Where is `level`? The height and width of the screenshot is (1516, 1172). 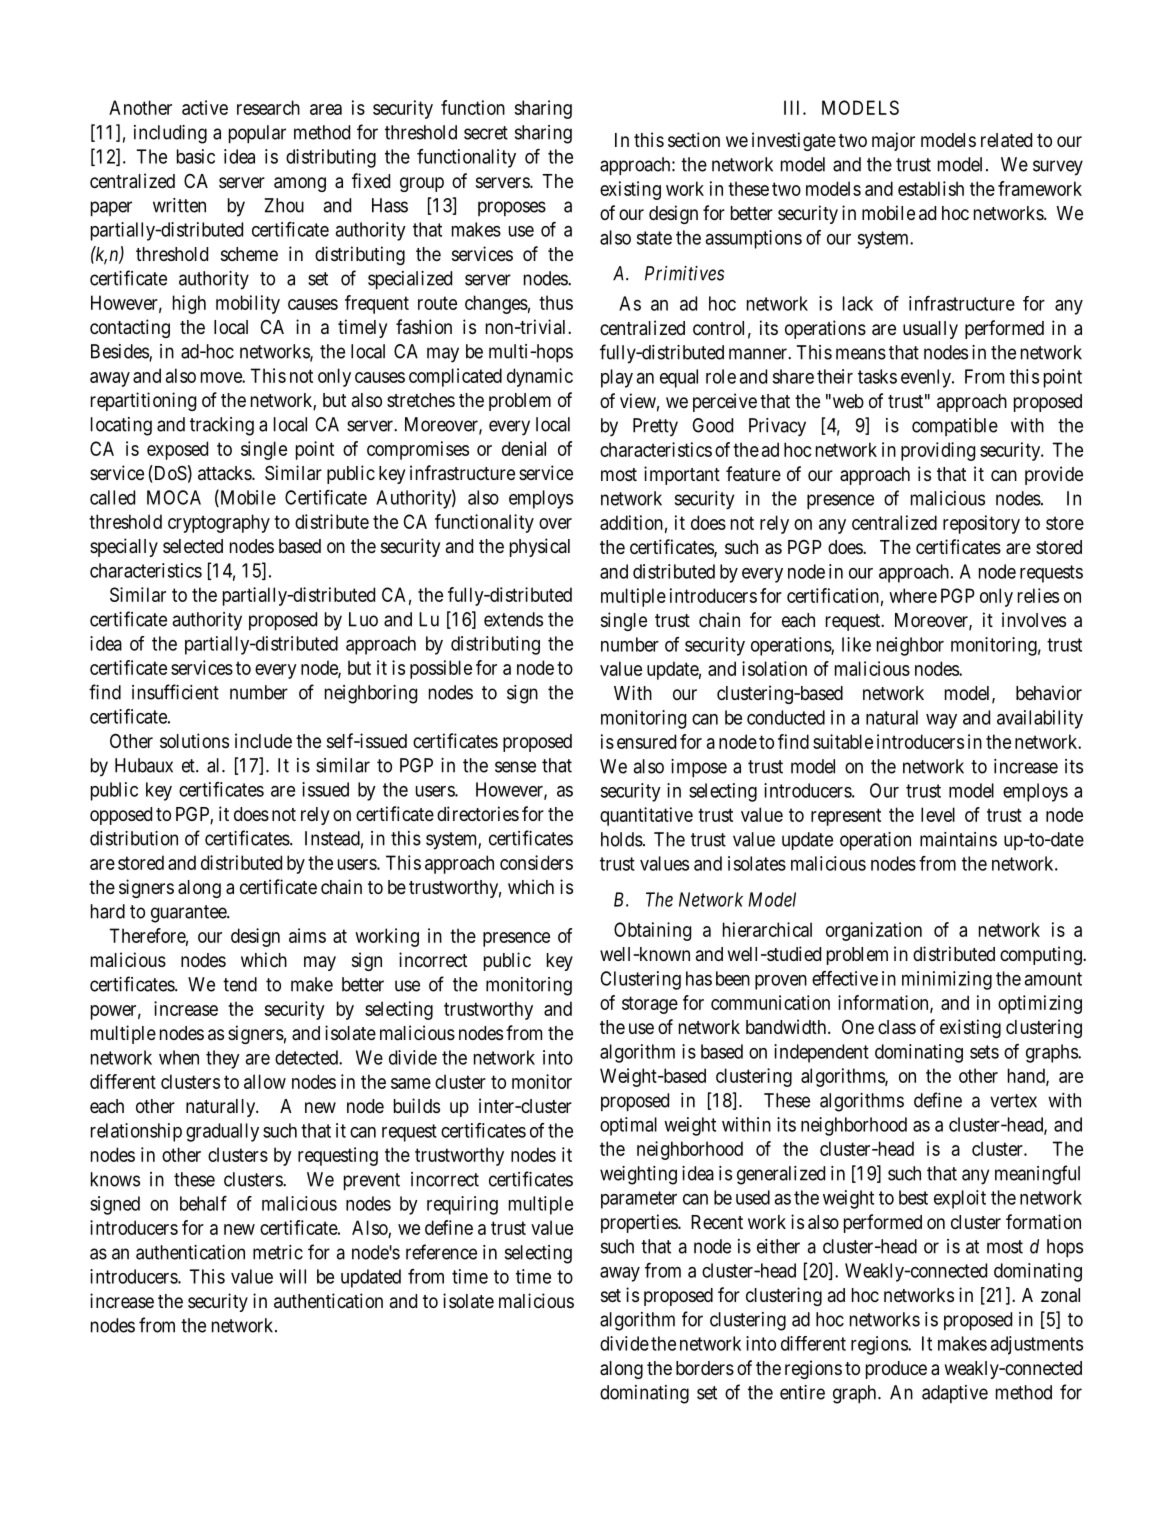
level is located at coordinates (938, 814).
